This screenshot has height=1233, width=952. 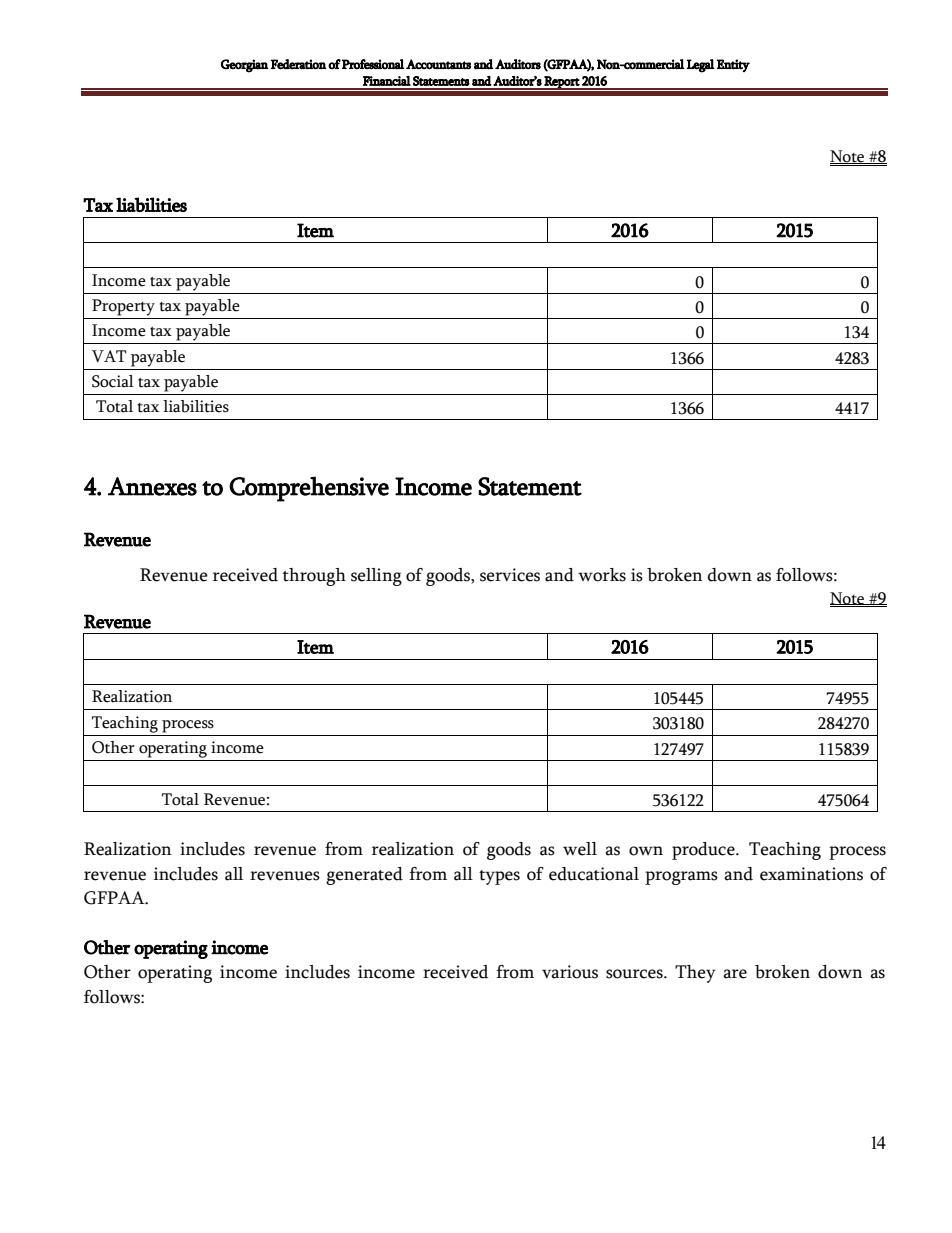 I want to click on Entity, so click(x=733, y=65).
